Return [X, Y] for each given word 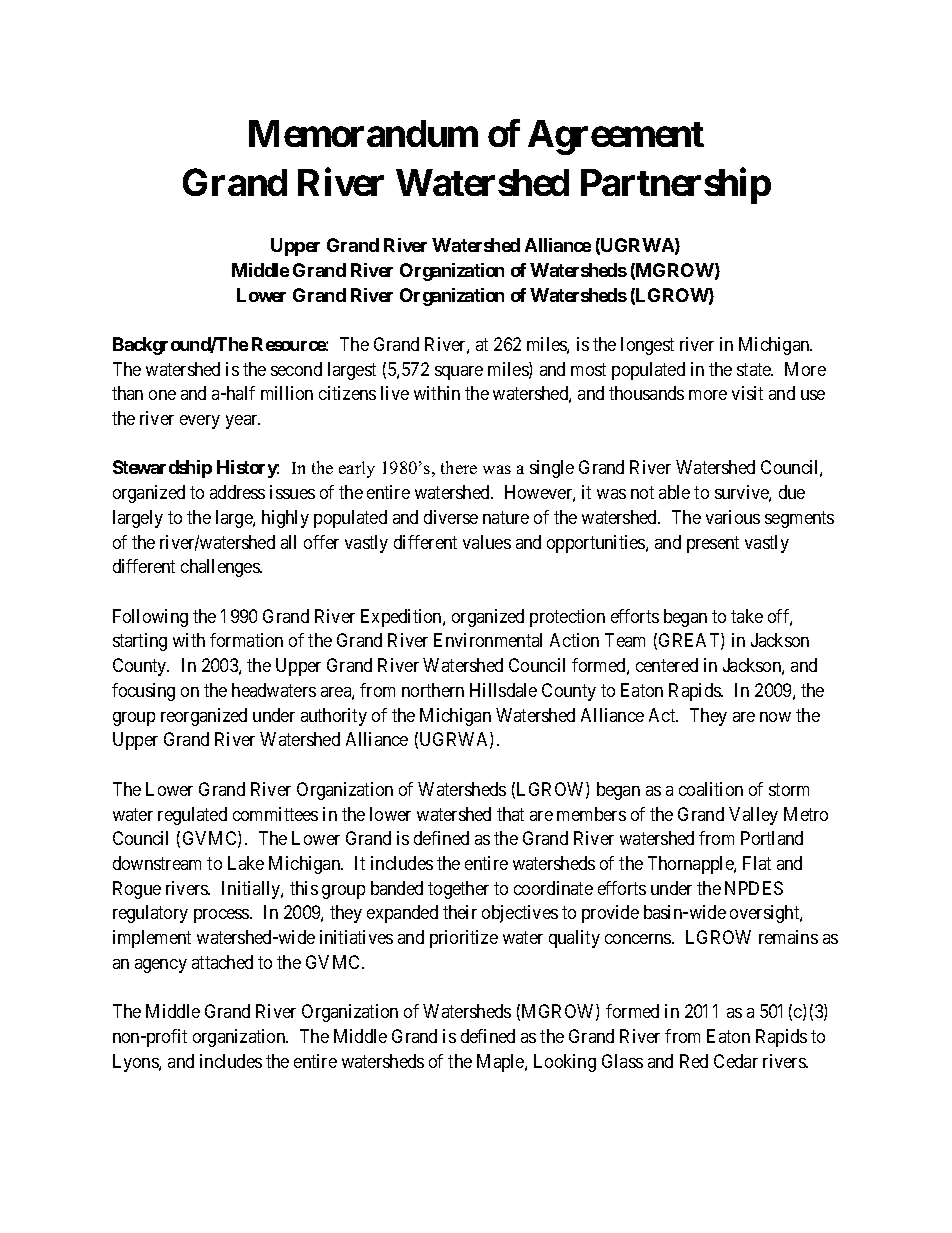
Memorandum [363, 133]
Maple [501, 1063]
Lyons [136, 1063]
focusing [143, 692]
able [674, 492]
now [775, 717]
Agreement [616, 137]
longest [647, 346]
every [200, 422]
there [459, 467]
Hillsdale [503, 690]
